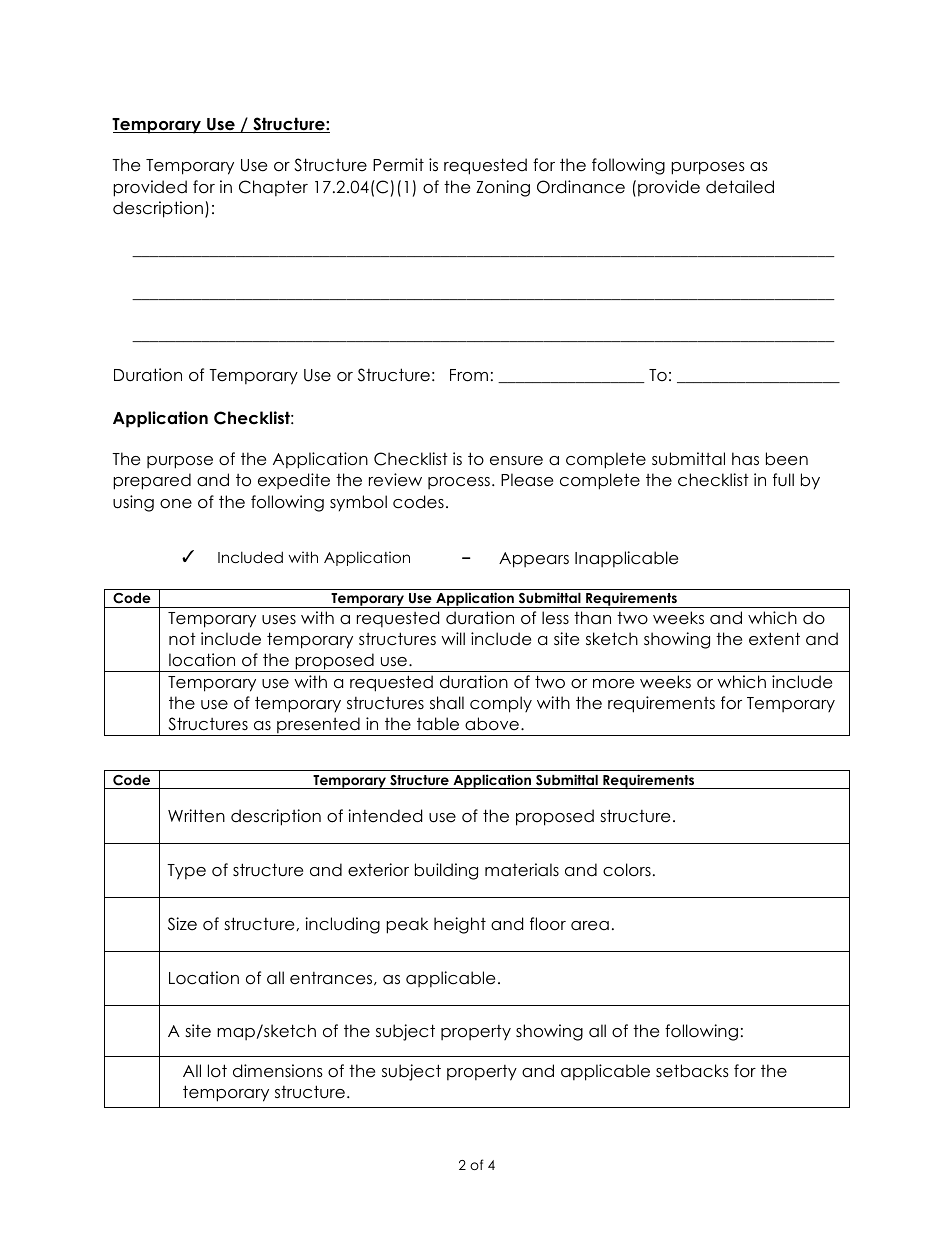  Describe the element at coordinates (453, 638) in the screenshot. I see `will` at that location.
